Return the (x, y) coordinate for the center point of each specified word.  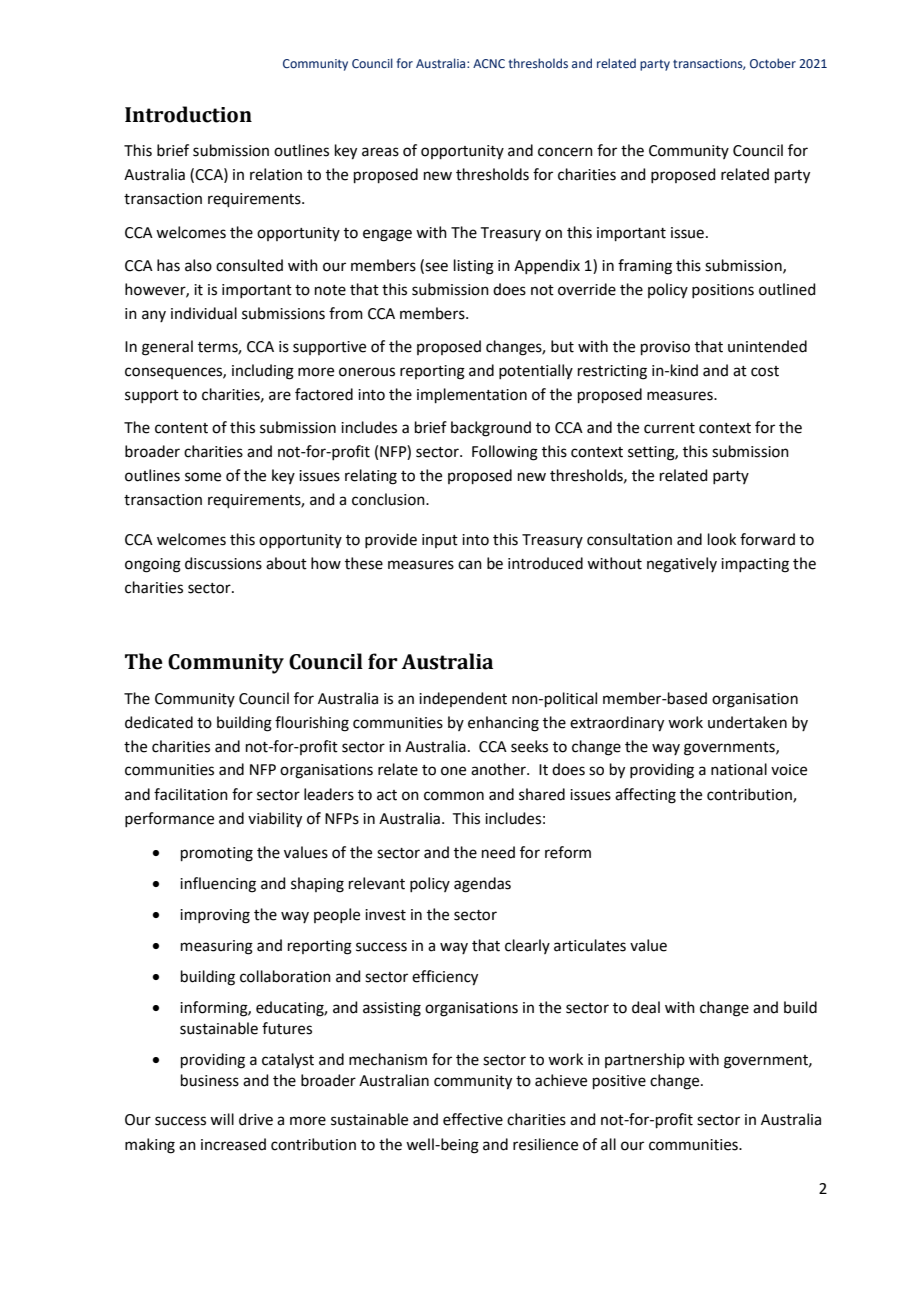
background (491, 429)
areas (380, 152)
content (181, 428)
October (773, 63)
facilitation (191, 794)
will (222, 1119)
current (669, 428)
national (739, 769)
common (454, 796)
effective (473, 1119)
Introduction (188, 114)
